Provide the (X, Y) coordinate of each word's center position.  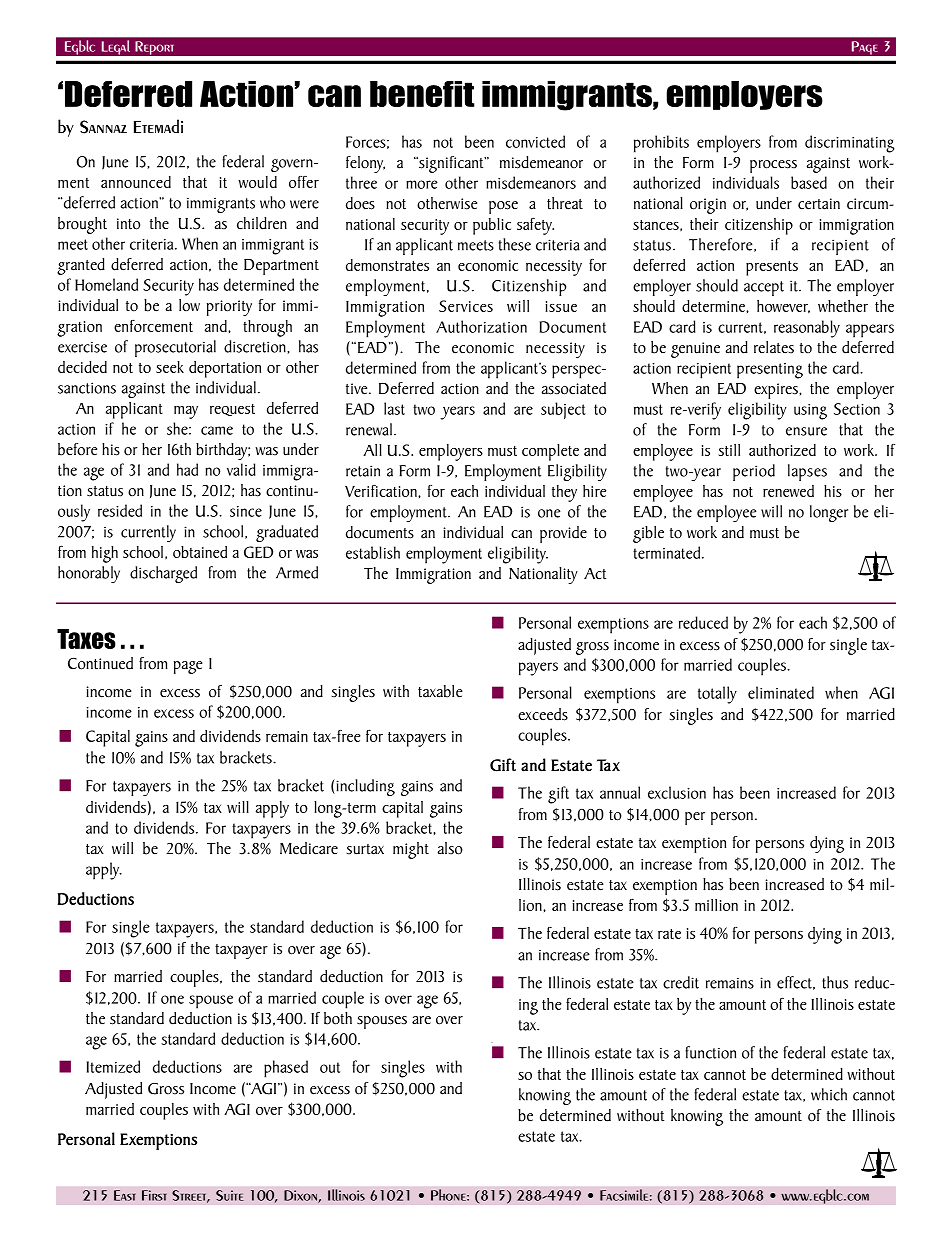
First (154, 1195)
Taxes (86, 639)
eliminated (781, 692)
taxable (440, 691)
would (257, 182)
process (773, 166)
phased (286, 1069)
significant (451, 164)
